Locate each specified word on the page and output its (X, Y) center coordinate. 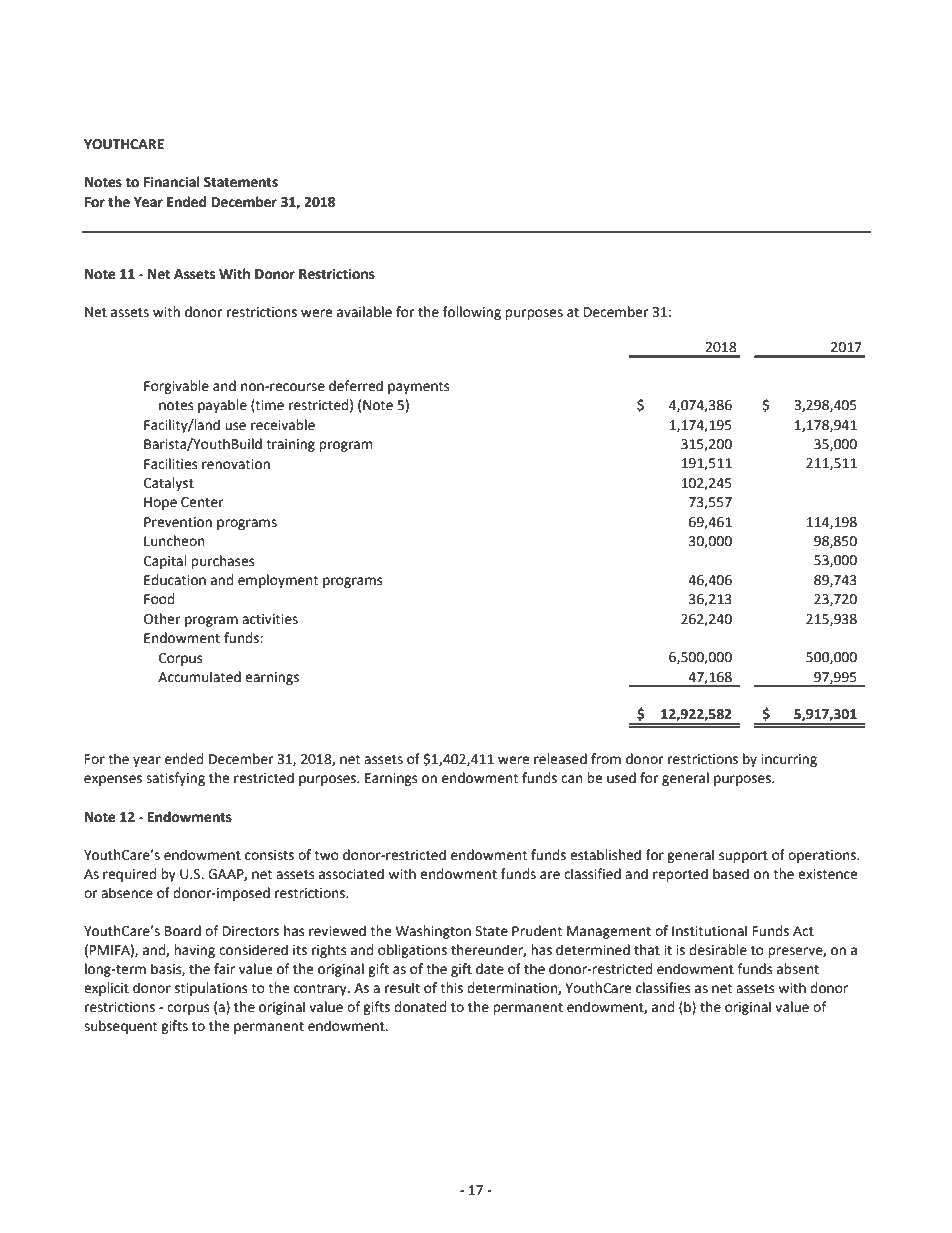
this (451, 988)
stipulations (211, 989)
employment (278, 581)
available (364, 312)
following (472, 313)
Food (159, 599)
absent (798, 969)
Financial (172, 182)
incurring (789, 760)
